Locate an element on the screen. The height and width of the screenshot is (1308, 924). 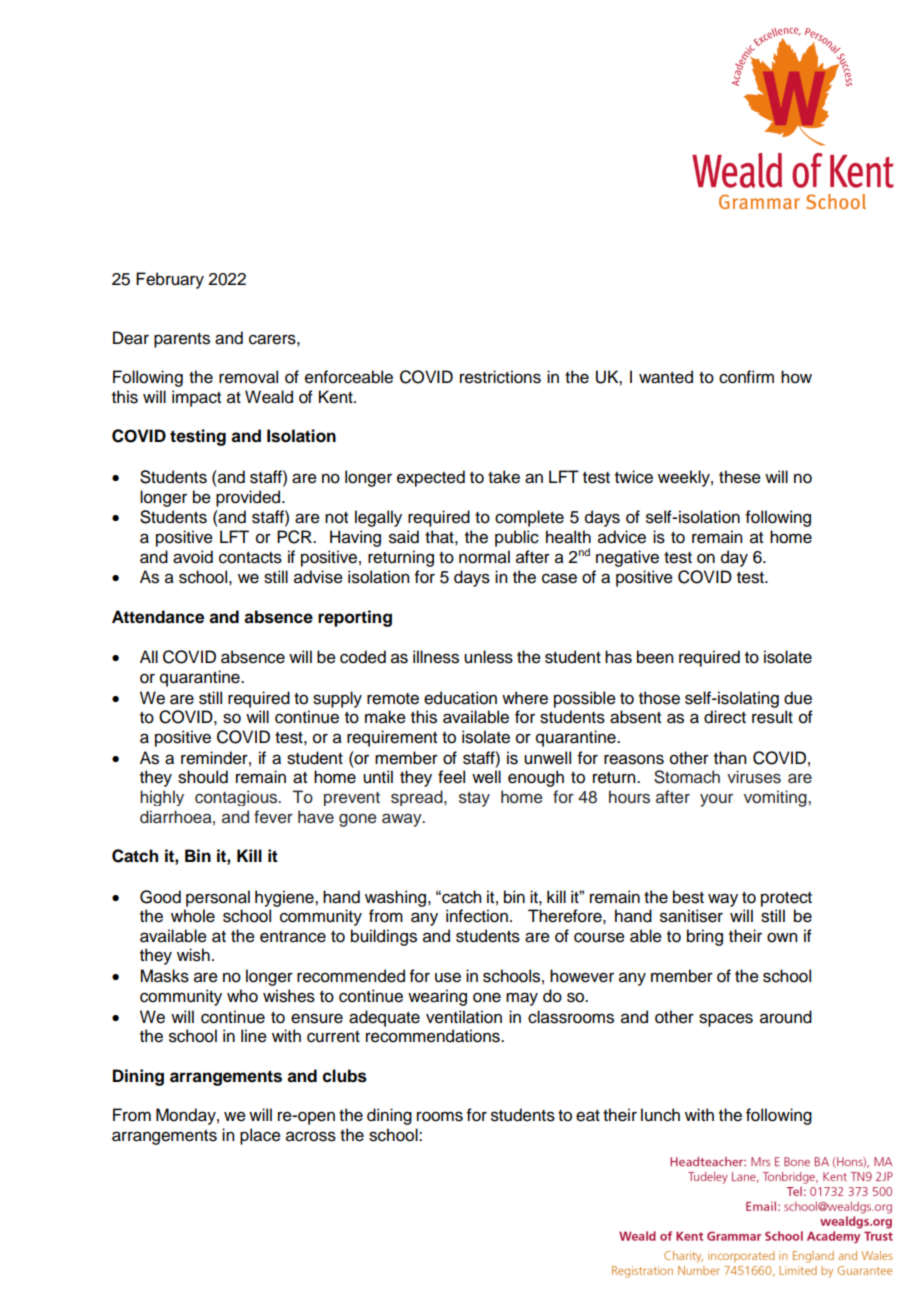
February is located at coordinates (170, 280).
